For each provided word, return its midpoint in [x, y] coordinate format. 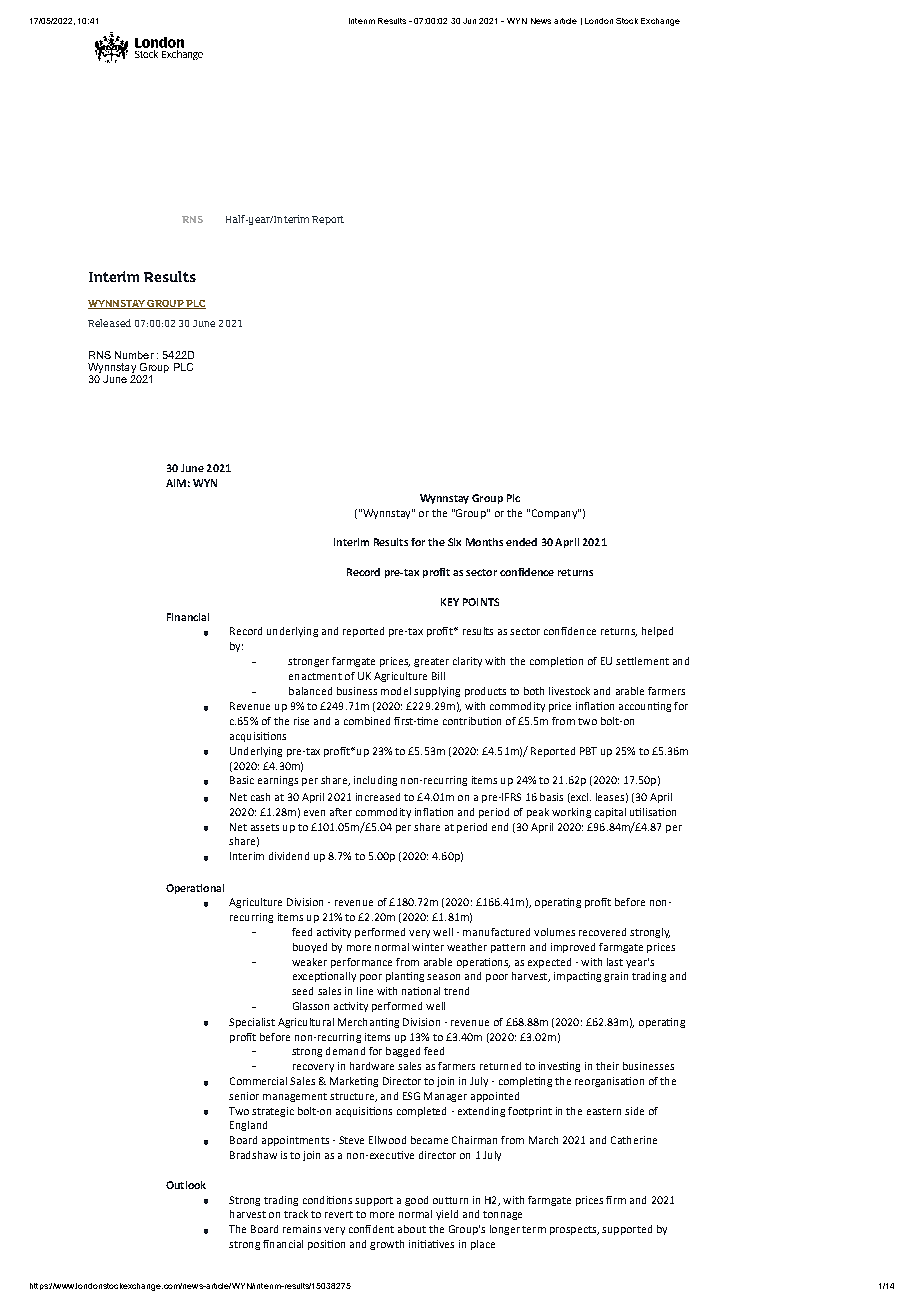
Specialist [252, 1023]
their [607, 1066]
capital [610, 813]
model [396, 691]
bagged [403, 1052]
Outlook [186, 1185]
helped [657, 632]
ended [521, 542]
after [341, 812]
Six [454, 542]
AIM [176, 483]
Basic [242, 780]
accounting [645, 707]
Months [484, 542]
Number [134, 355]
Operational [195, 889]
